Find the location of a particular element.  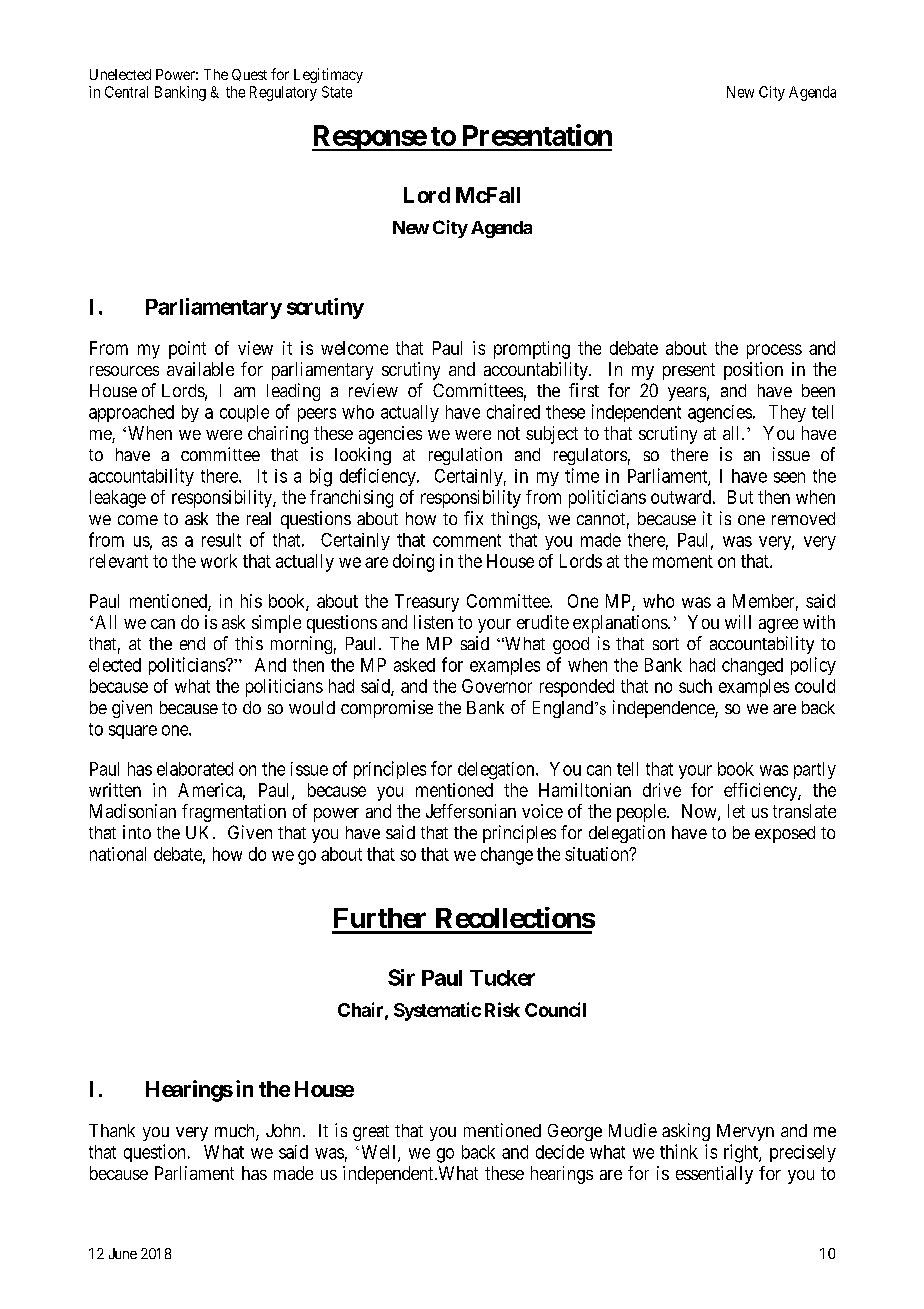

Central is located at coordinates (126, 92).
